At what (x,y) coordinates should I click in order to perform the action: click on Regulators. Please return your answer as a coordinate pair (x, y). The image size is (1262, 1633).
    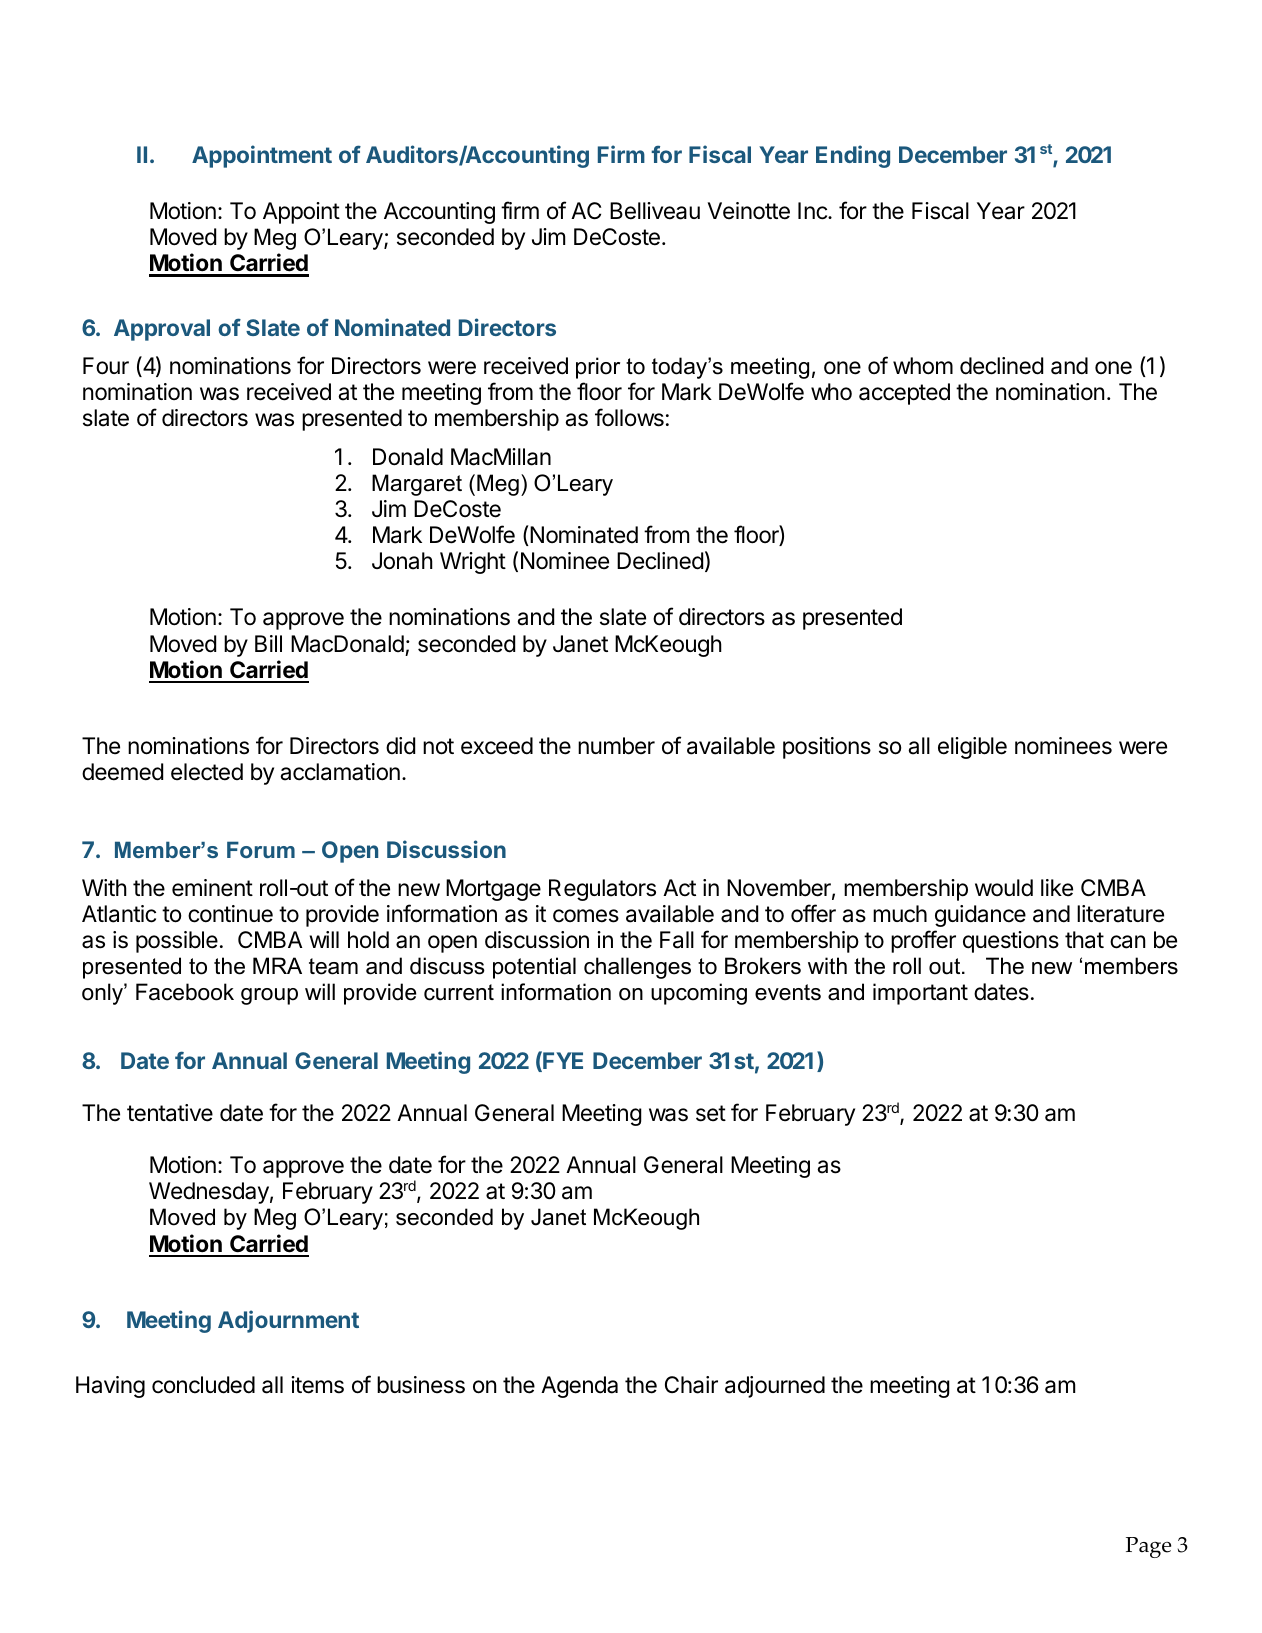
    Looking at the image, I should click on (602, 890).
